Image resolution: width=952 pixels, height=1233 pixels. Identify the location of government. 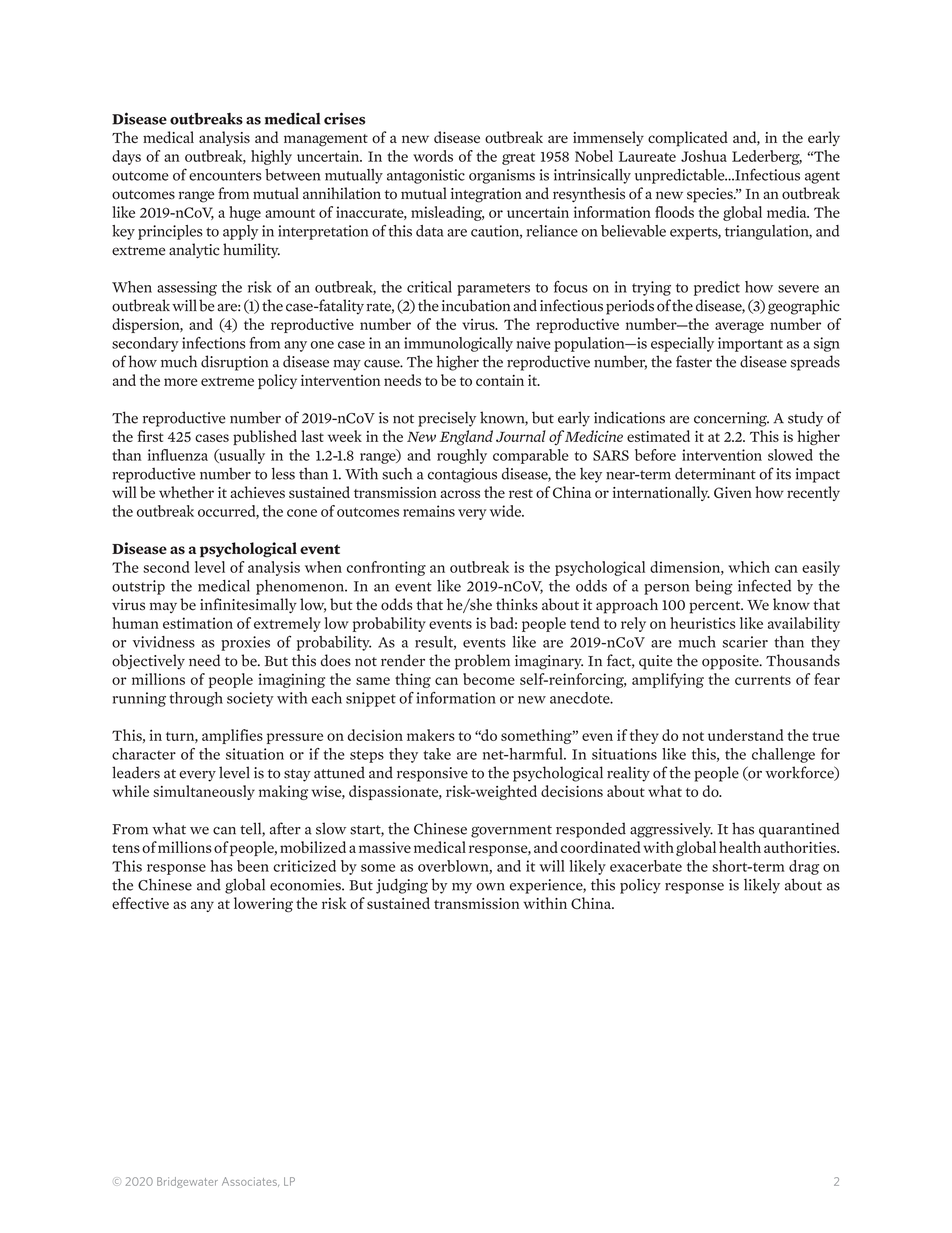
(511, 831).
